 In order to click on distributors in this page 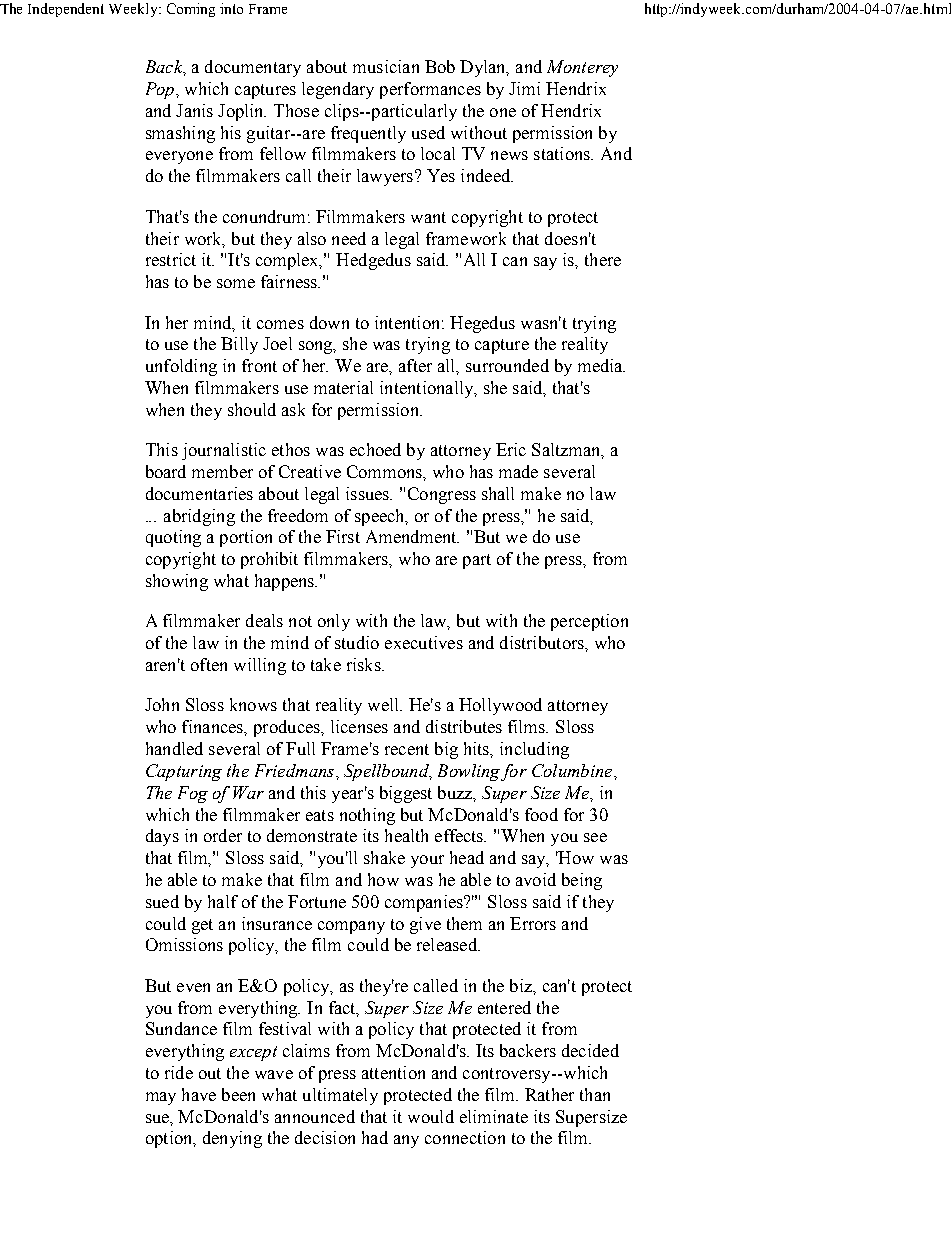, I will do `click(543, 642)`.
